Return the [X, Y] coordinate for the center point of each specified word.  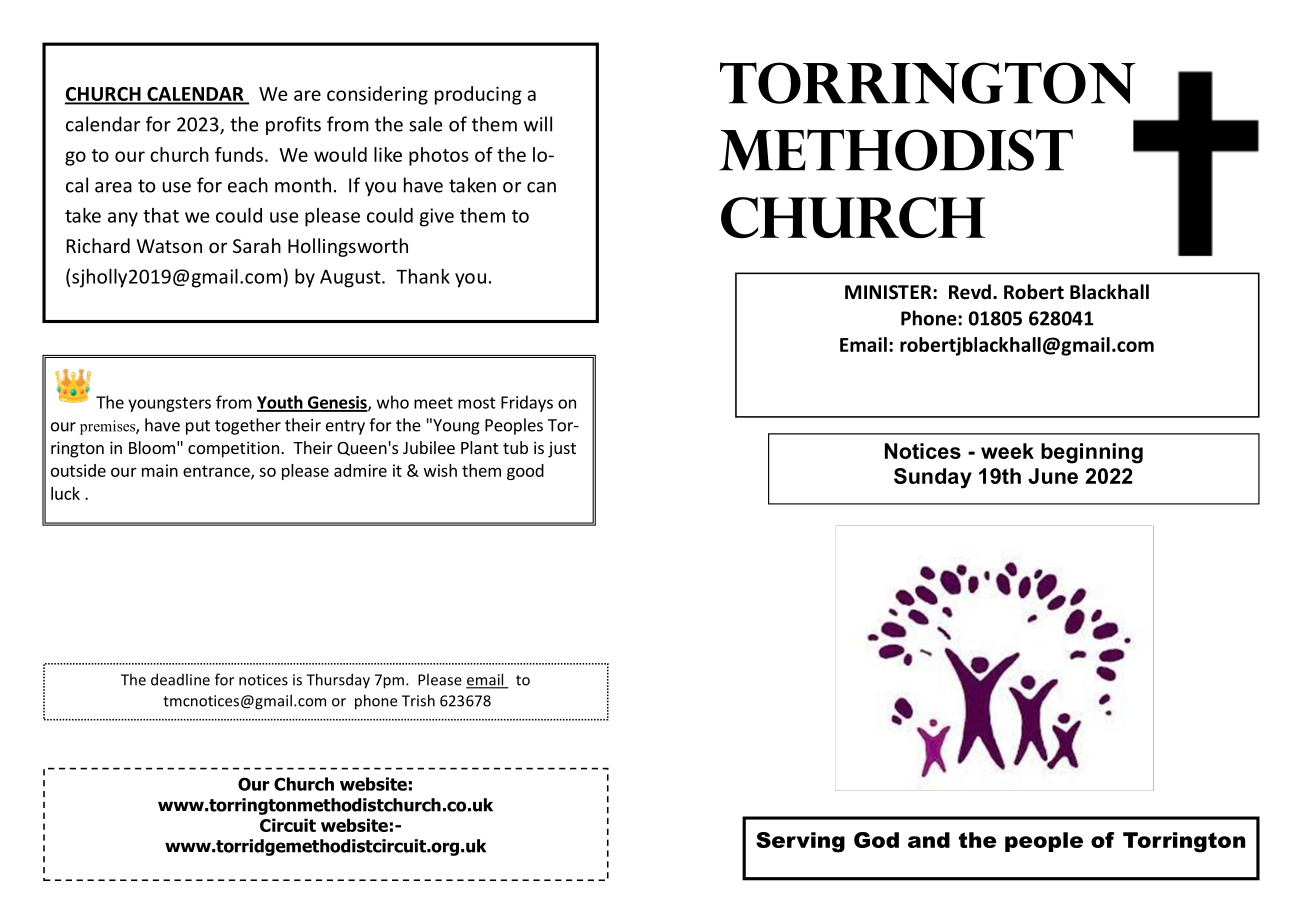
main [160, 470]
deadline [180, 679]
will [538, 124]
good [525, 472]
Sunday [933, 478]
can [541, 187]
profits [293, 125]
